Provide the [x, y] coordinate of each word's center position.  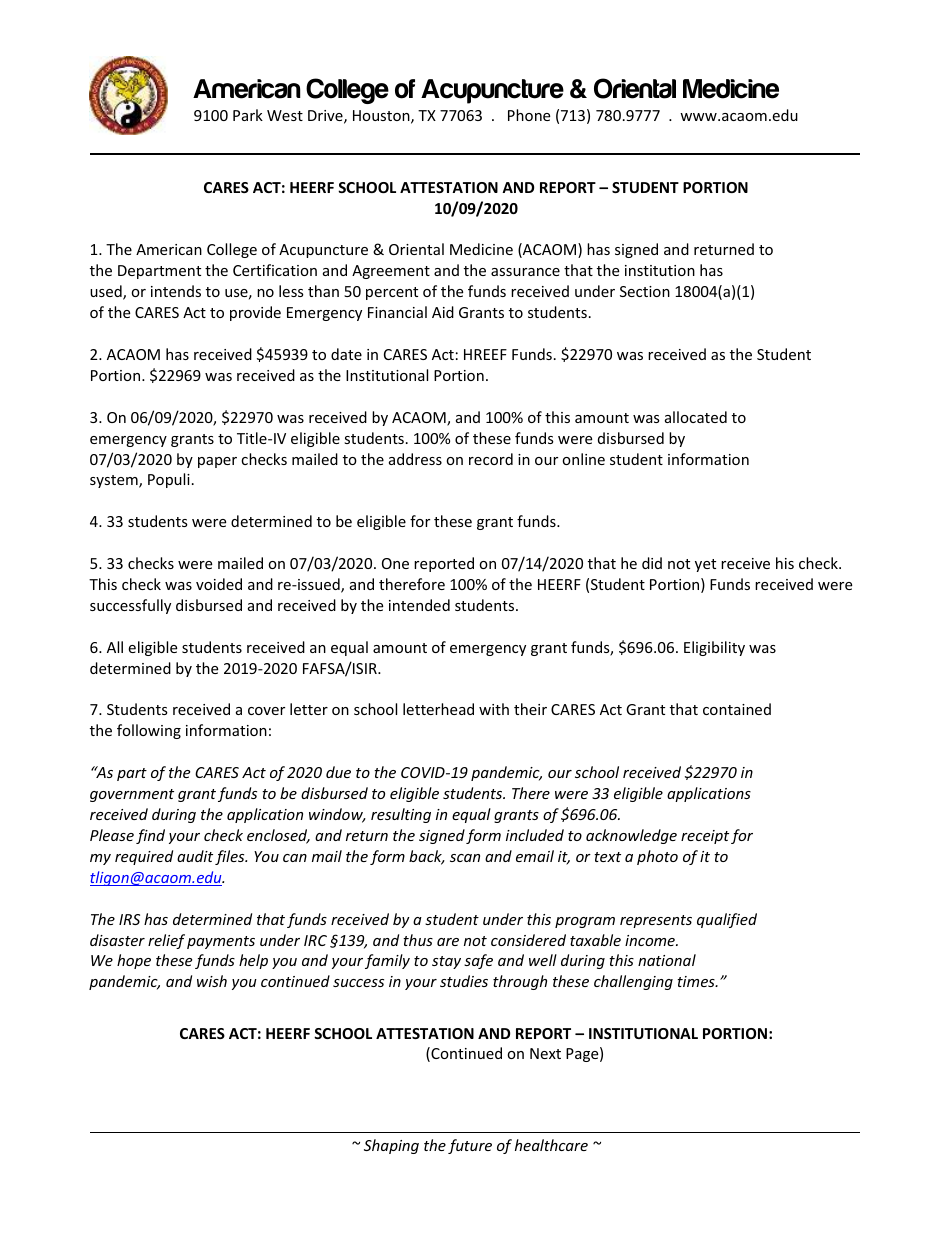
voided [219, 584]
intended [419, 605]
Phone [529, 115]
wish [212, 981]
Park [248, 115]
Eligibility [714, 648]
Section [645, 291]
